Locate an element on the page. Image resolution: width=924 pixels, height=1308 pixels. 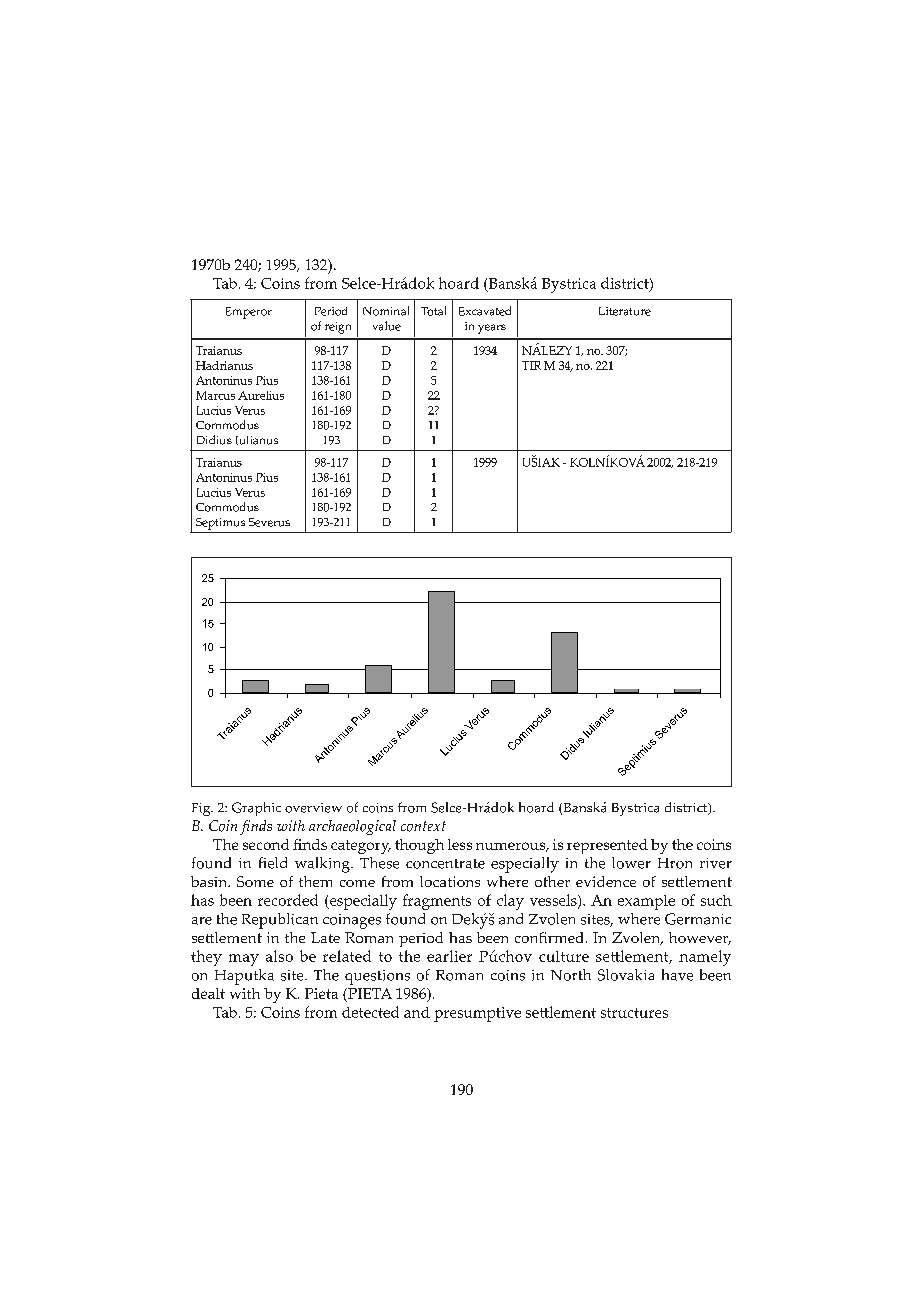
Graphic is located at coordinates (256, 809).
